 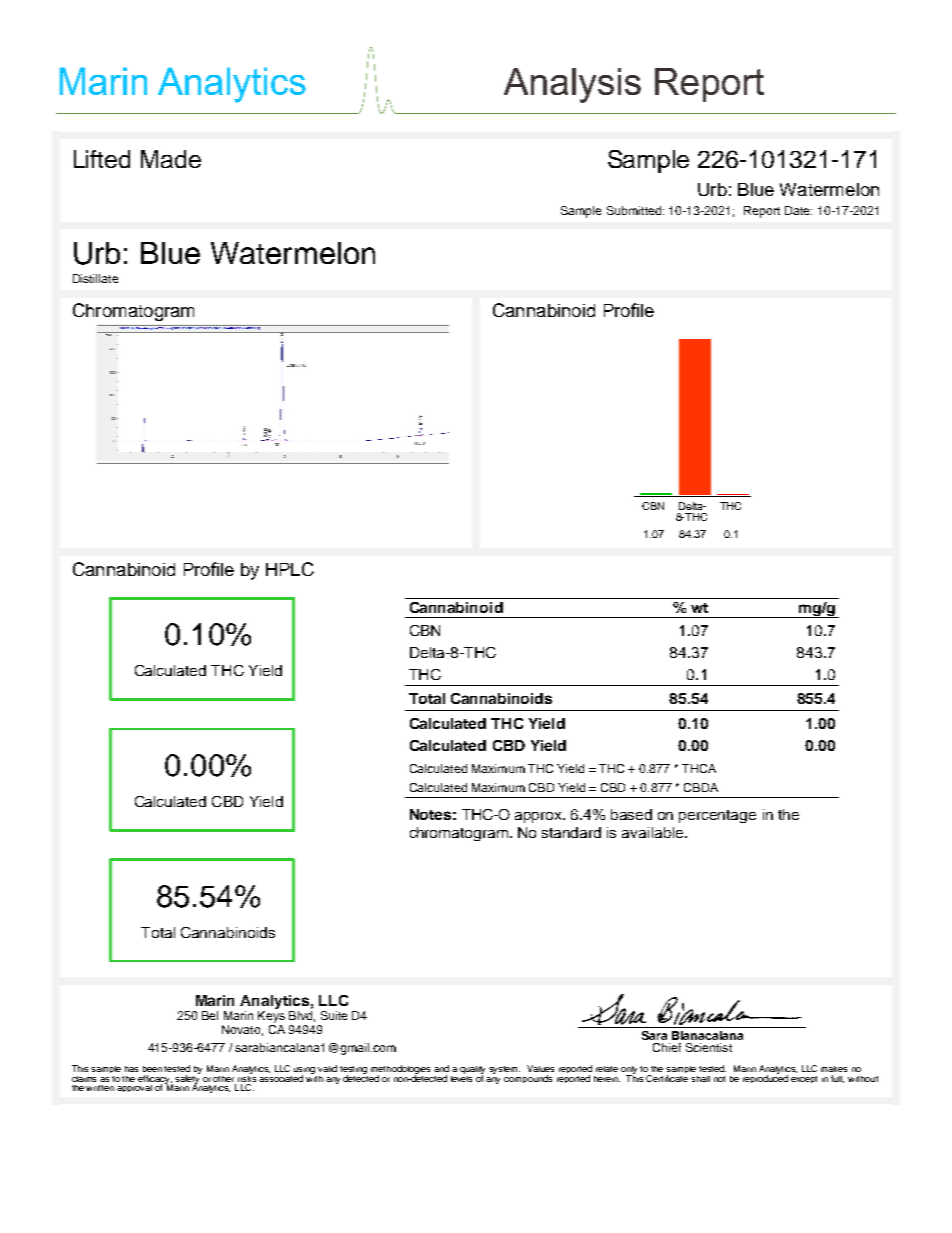 I want to click on approx, so click(x=540, y=817).
